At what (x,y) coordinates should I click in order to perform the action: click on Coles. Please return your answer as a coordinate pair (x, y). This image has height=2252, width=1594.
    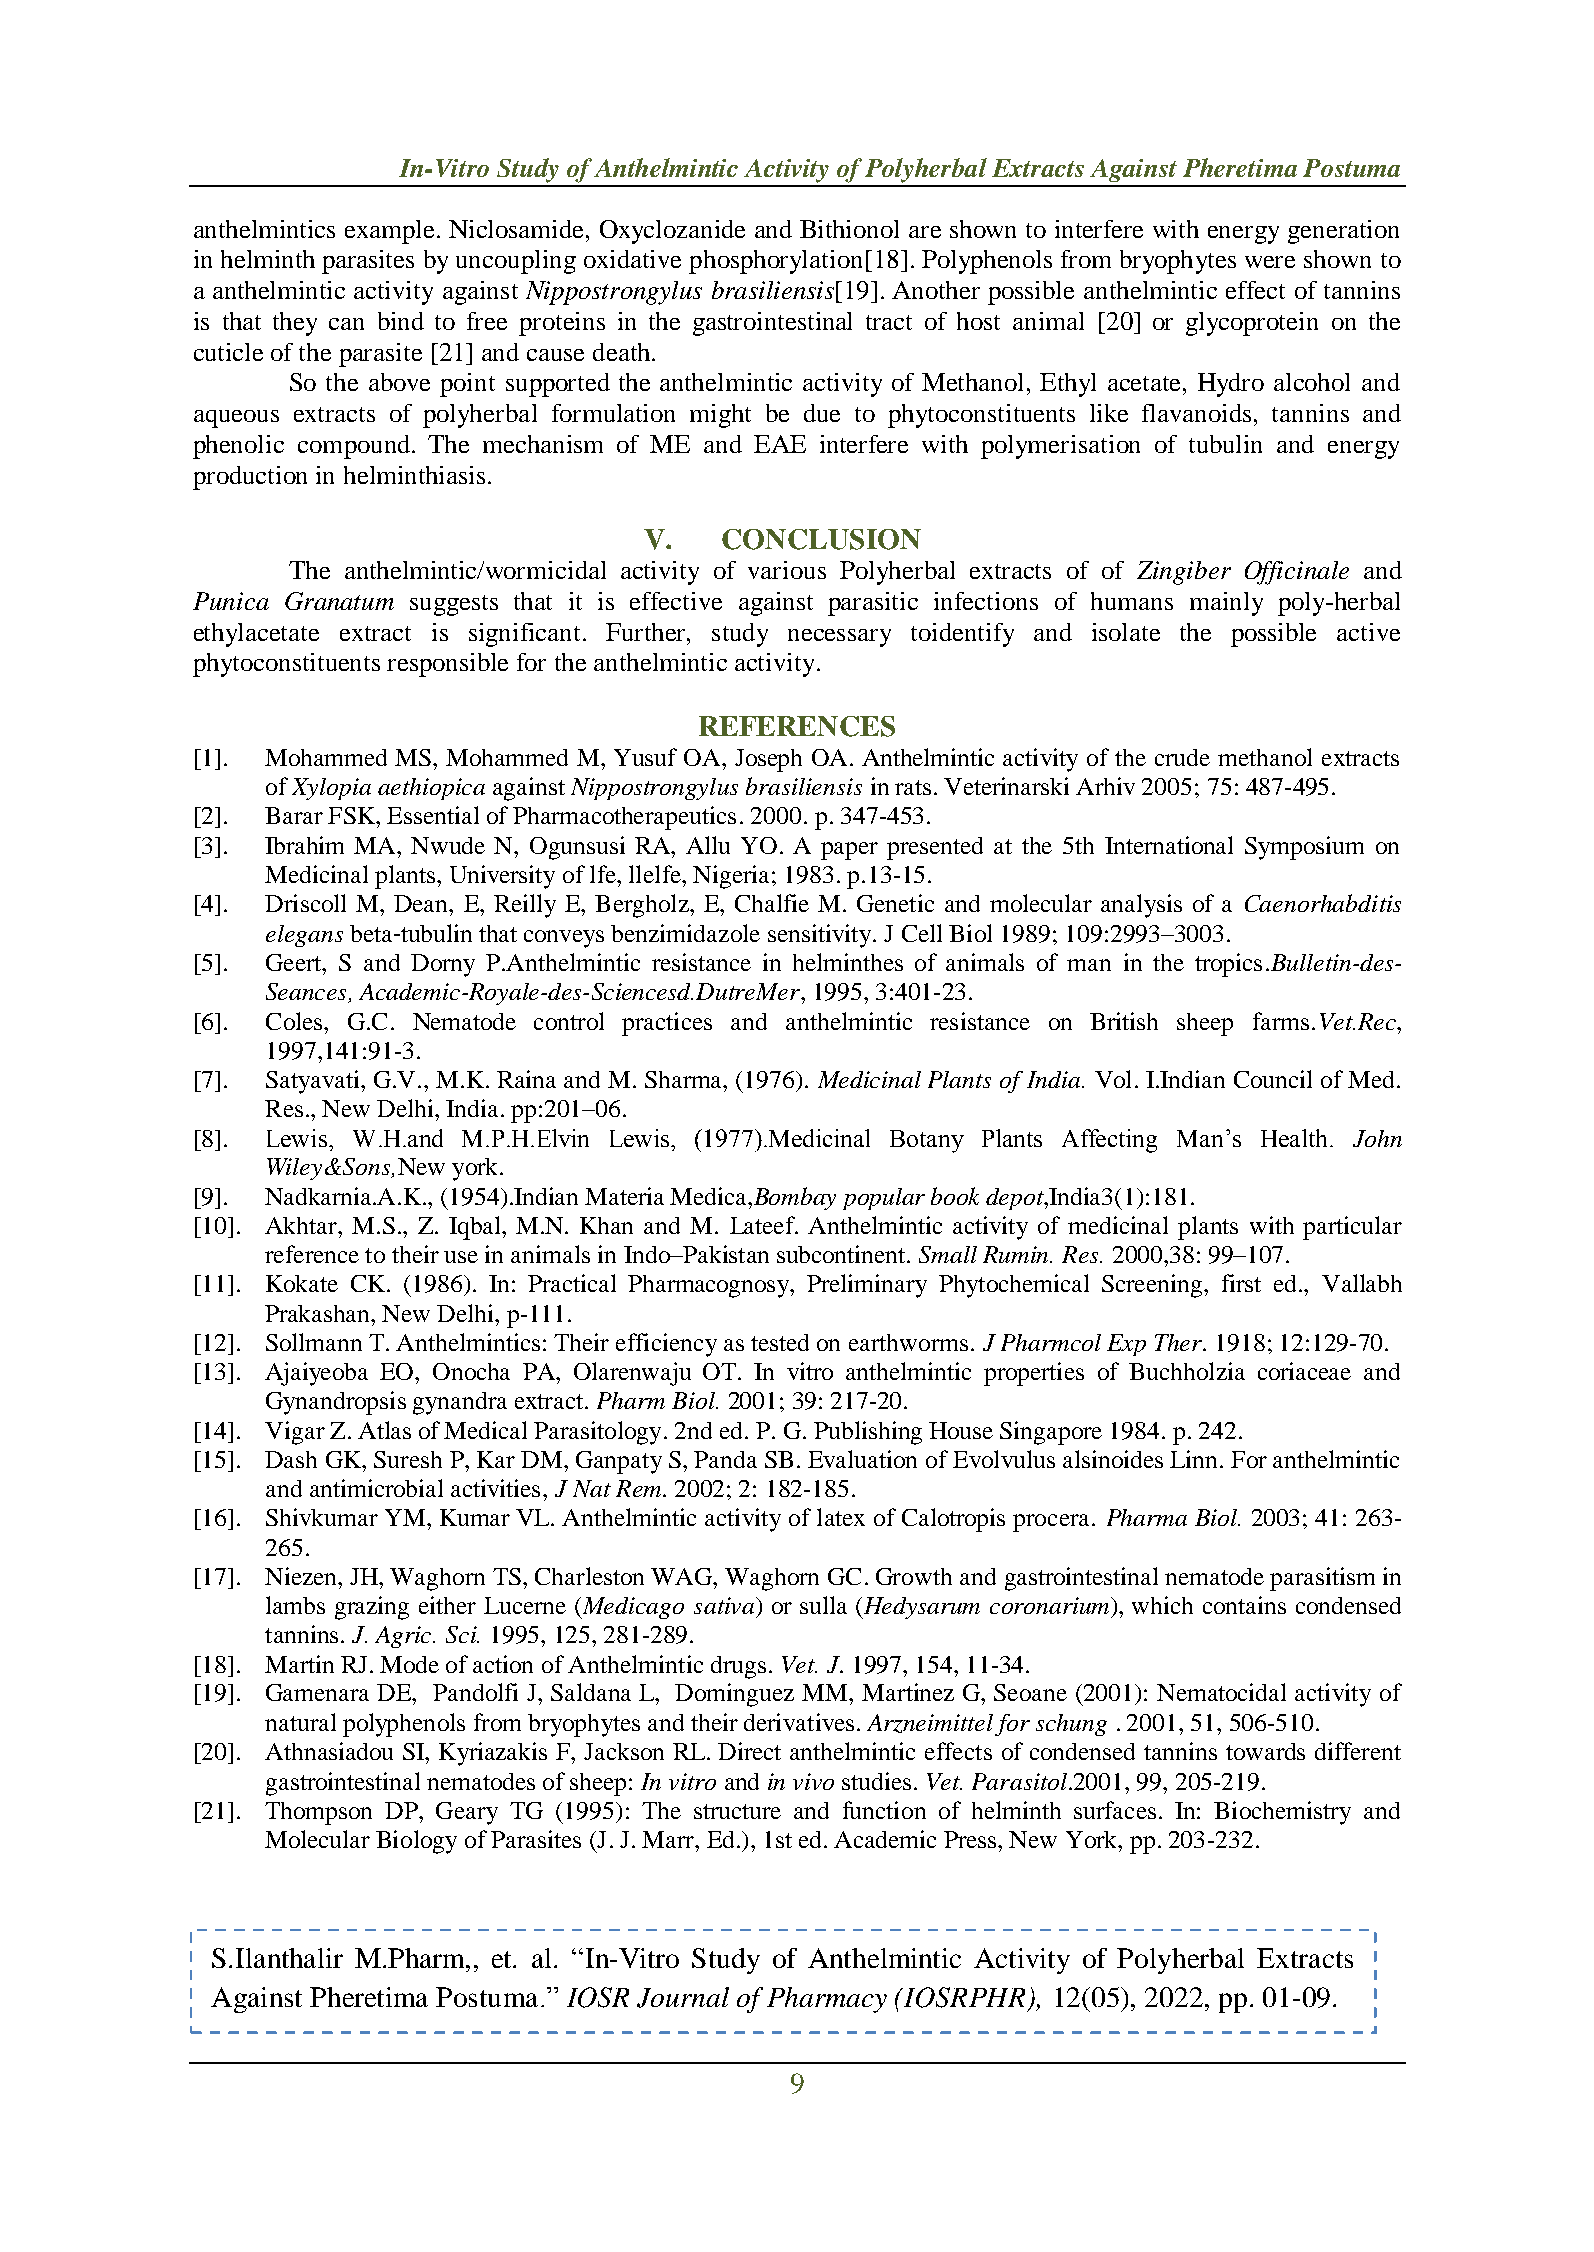
    Looking at the image, I should click on (294, 1021).
